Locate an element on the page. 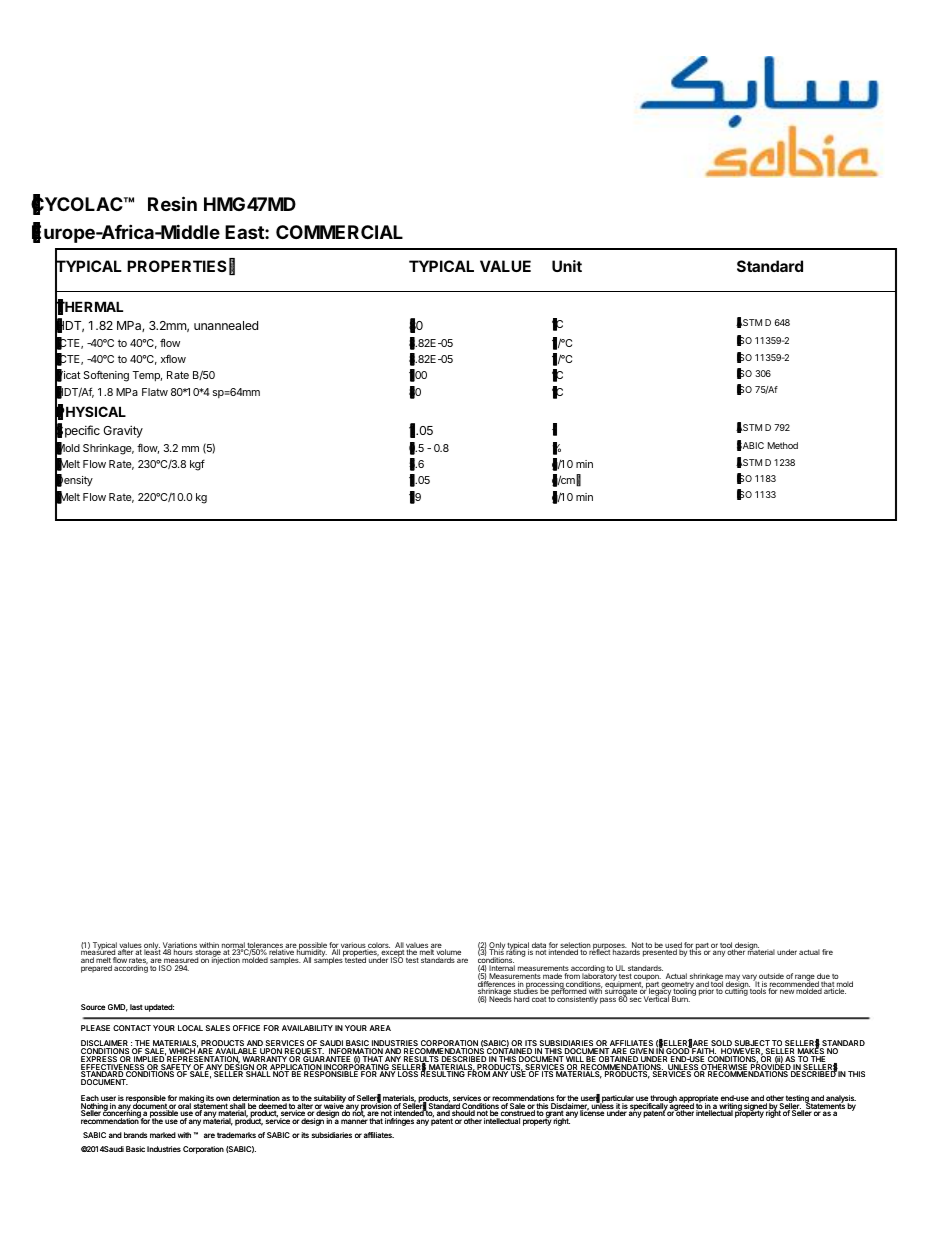 Image resolution: width=952 pixels, height=1233 pixels. hard is located at coordinates (521, 999).
